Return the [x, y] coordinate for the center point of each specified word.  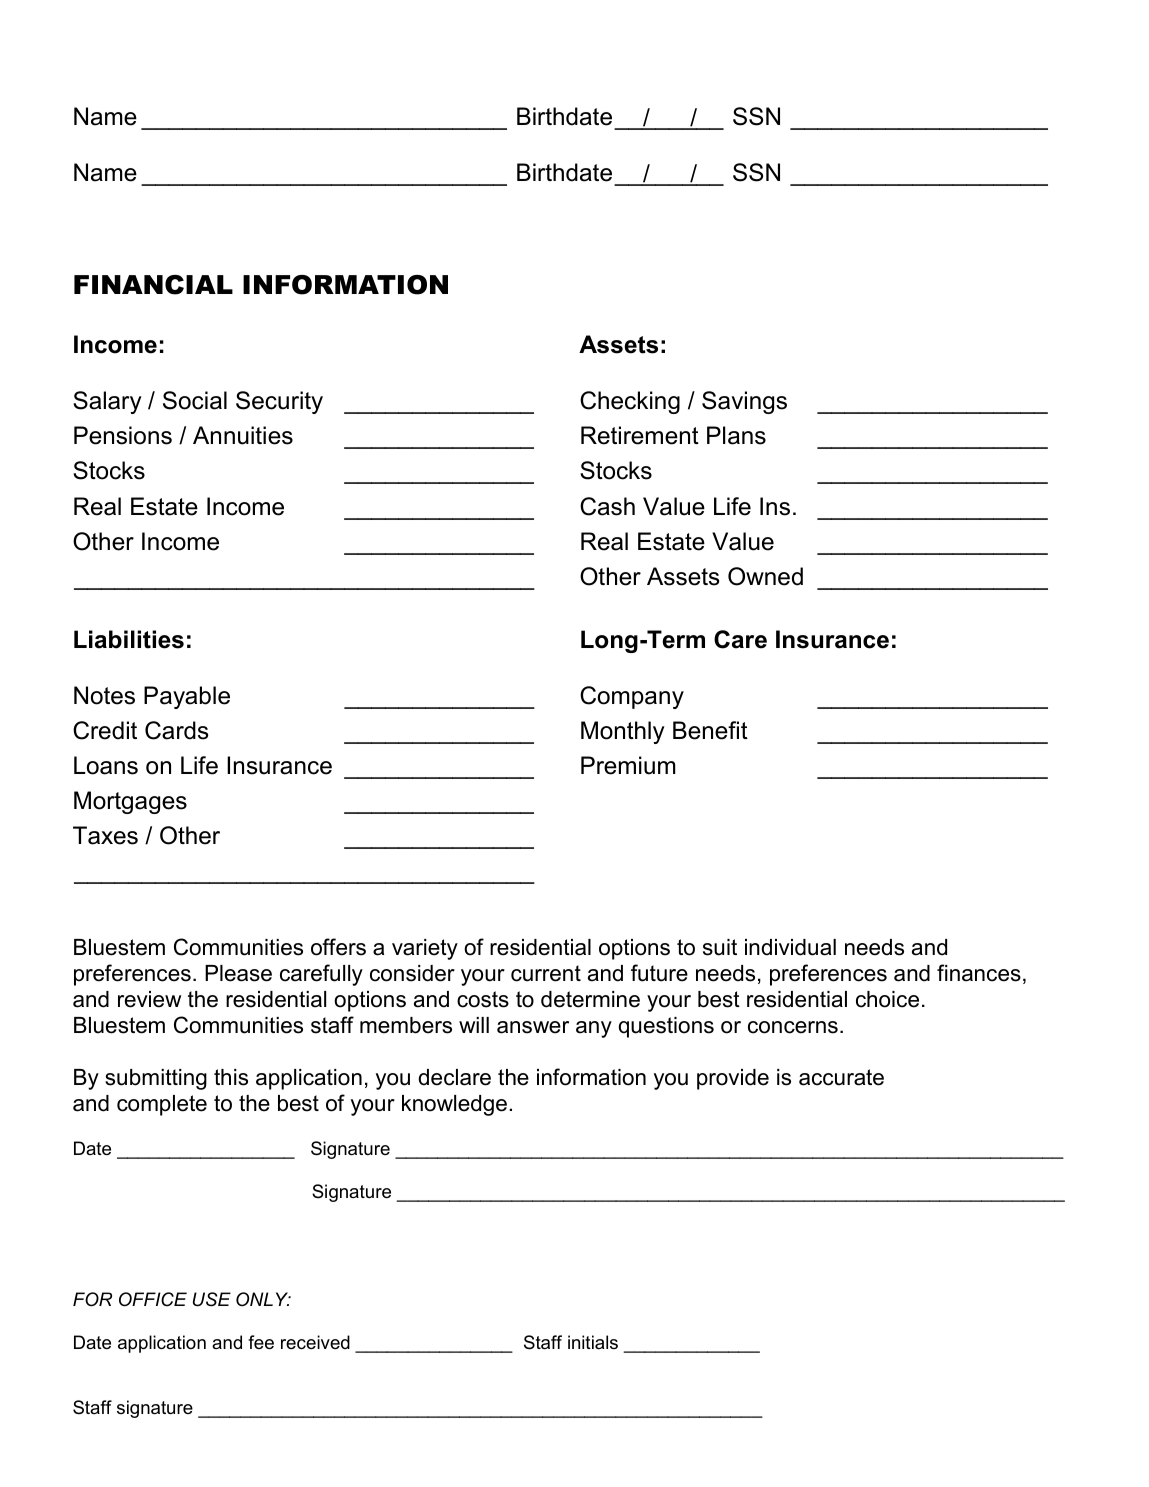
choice [887, 999]
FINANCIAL [153, 285]
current [546, 973]
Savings [744, 402]
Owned [765, 576]
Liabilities [129, 639]
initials [593, 1342]
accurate [841, 1077]
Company [632, 697]
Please [238, 973]
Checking [630, 402]
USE [212, 1299]
